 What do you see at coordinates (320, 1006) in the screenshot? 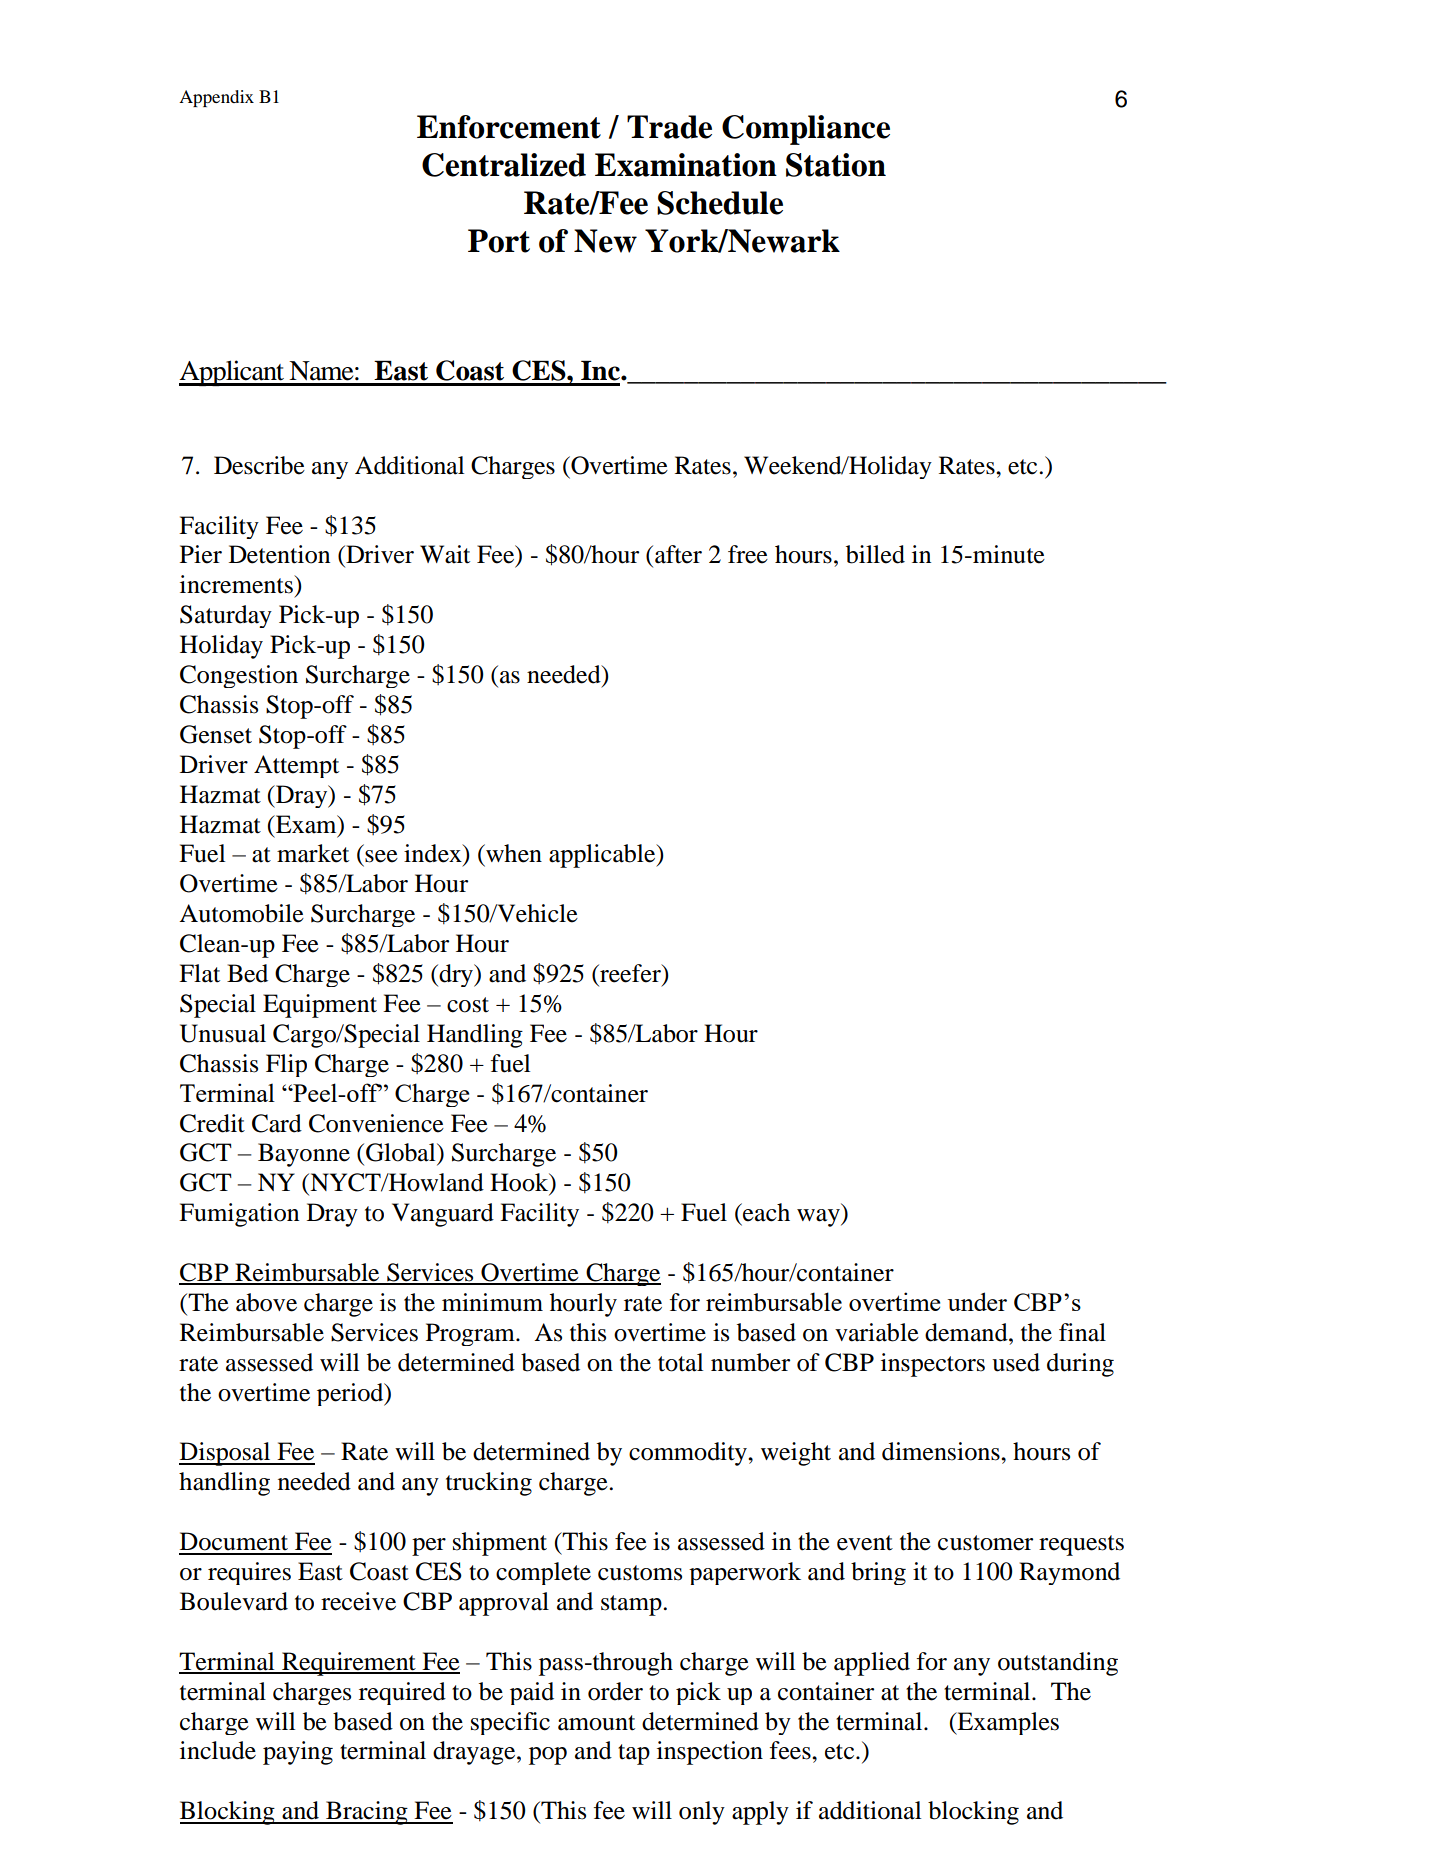
I see `Equipment` at bounding box center [320, 1006].
